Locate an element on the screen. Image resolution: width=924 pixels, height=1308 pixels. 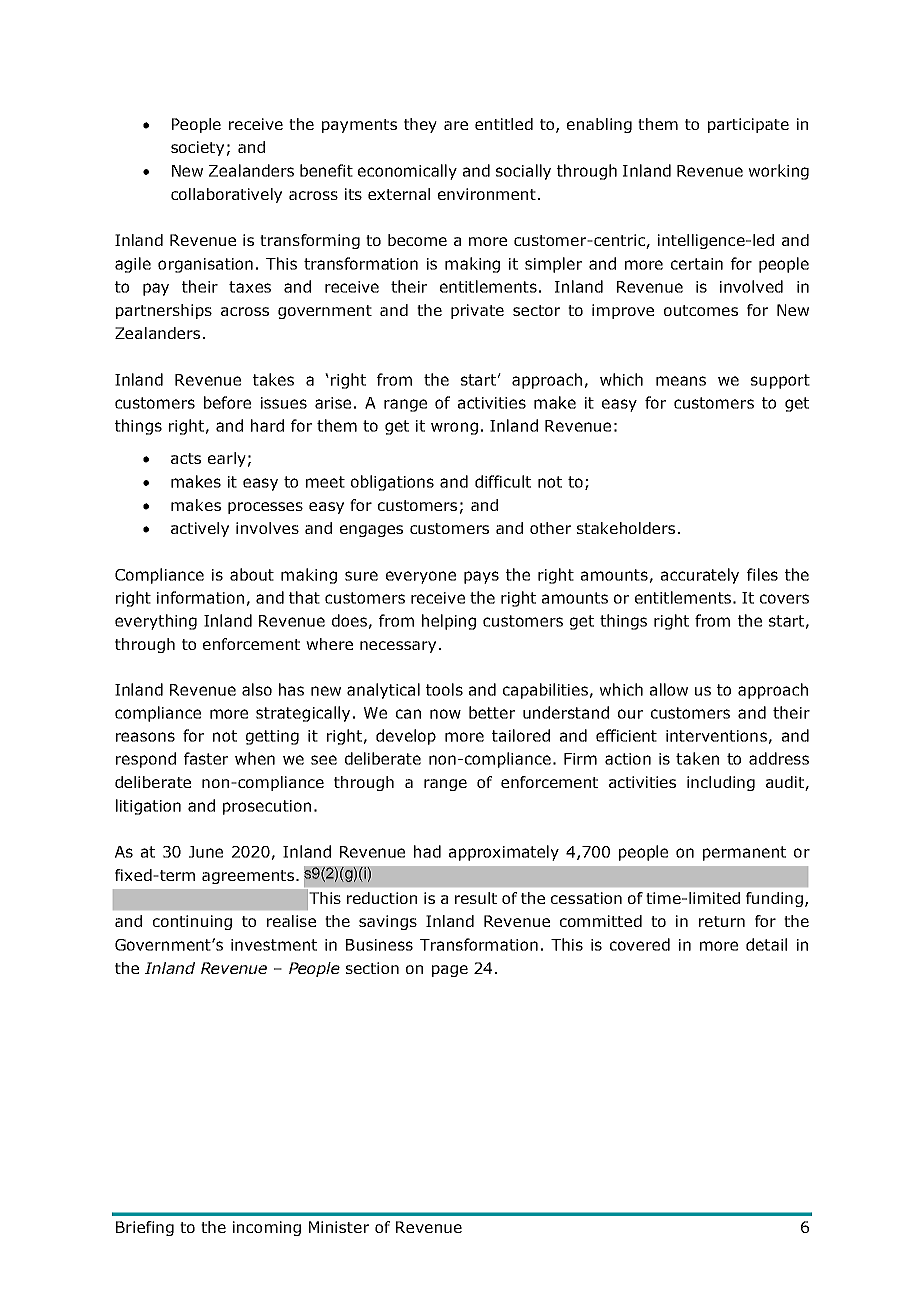
incoming is located at coordinates (267, 1228).
